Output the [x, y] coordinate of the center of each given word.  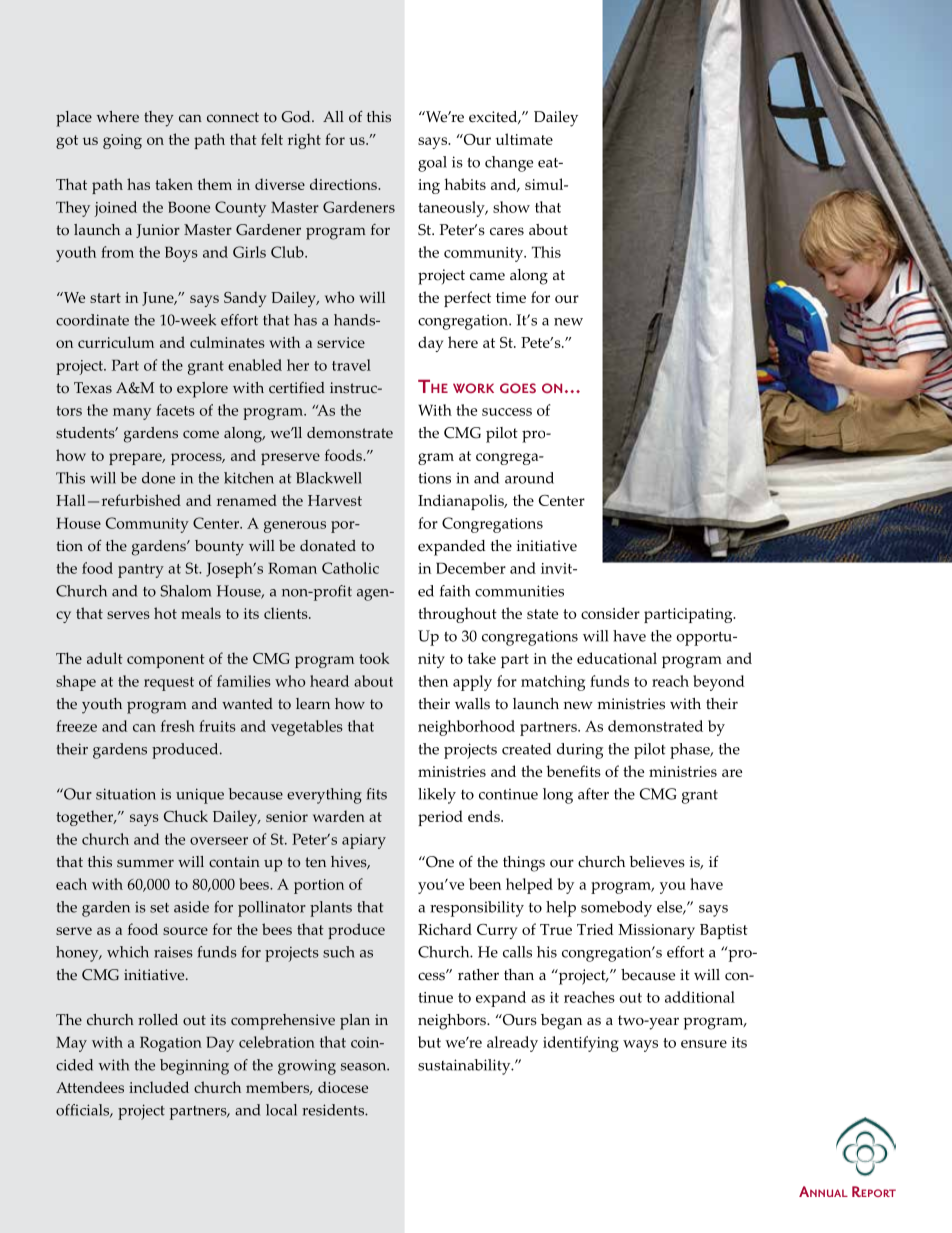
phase [691, 751]
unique [200, 796]
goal [432, 164]
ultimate [524, 139]
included [159, 1087]
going [122, 141]
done [158, 478]
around [529, 478]
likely [437, 796]
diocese [343, 1087]
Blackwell [329, 478]
